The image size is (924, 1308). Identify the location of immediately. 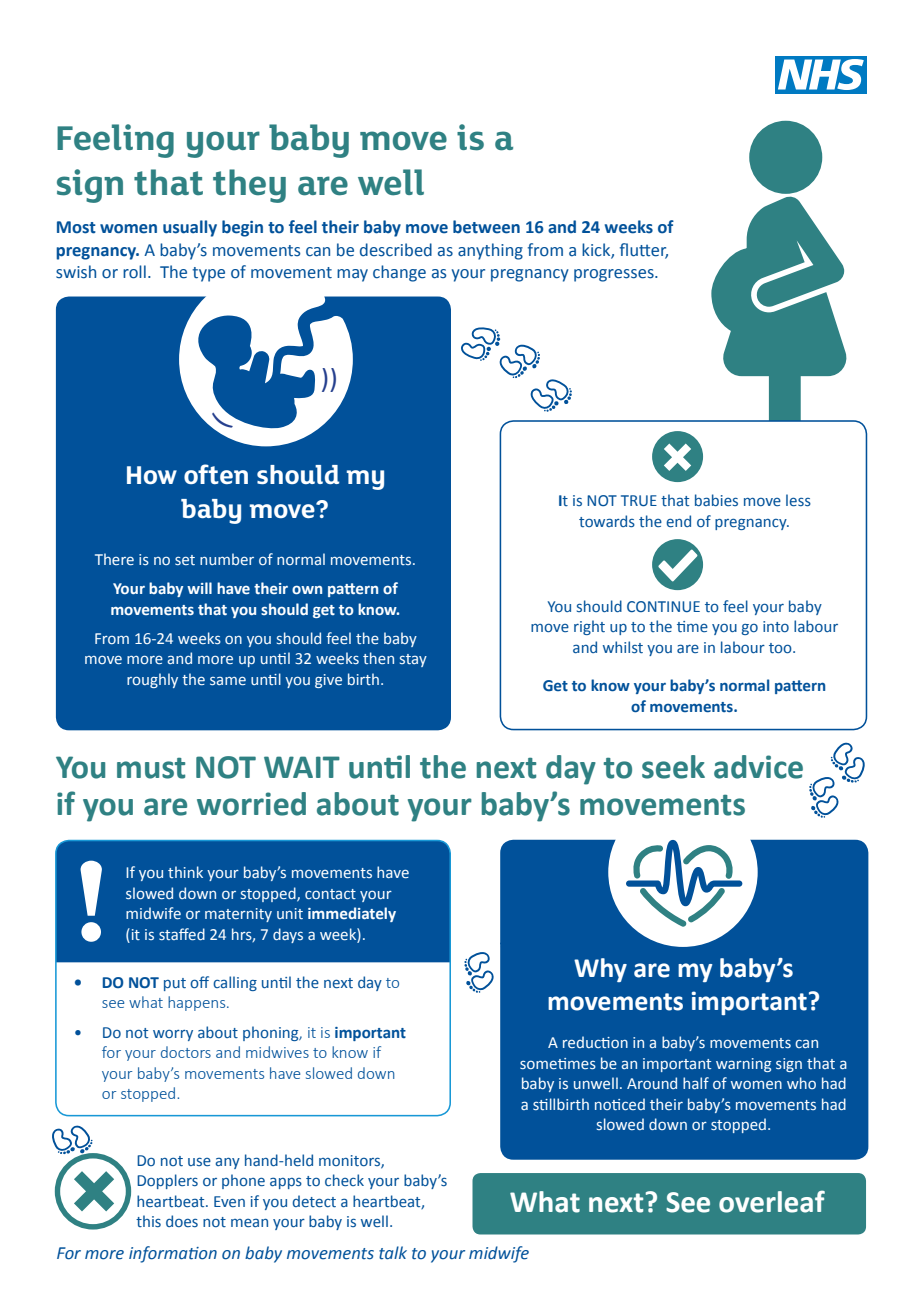
(352, 914).
